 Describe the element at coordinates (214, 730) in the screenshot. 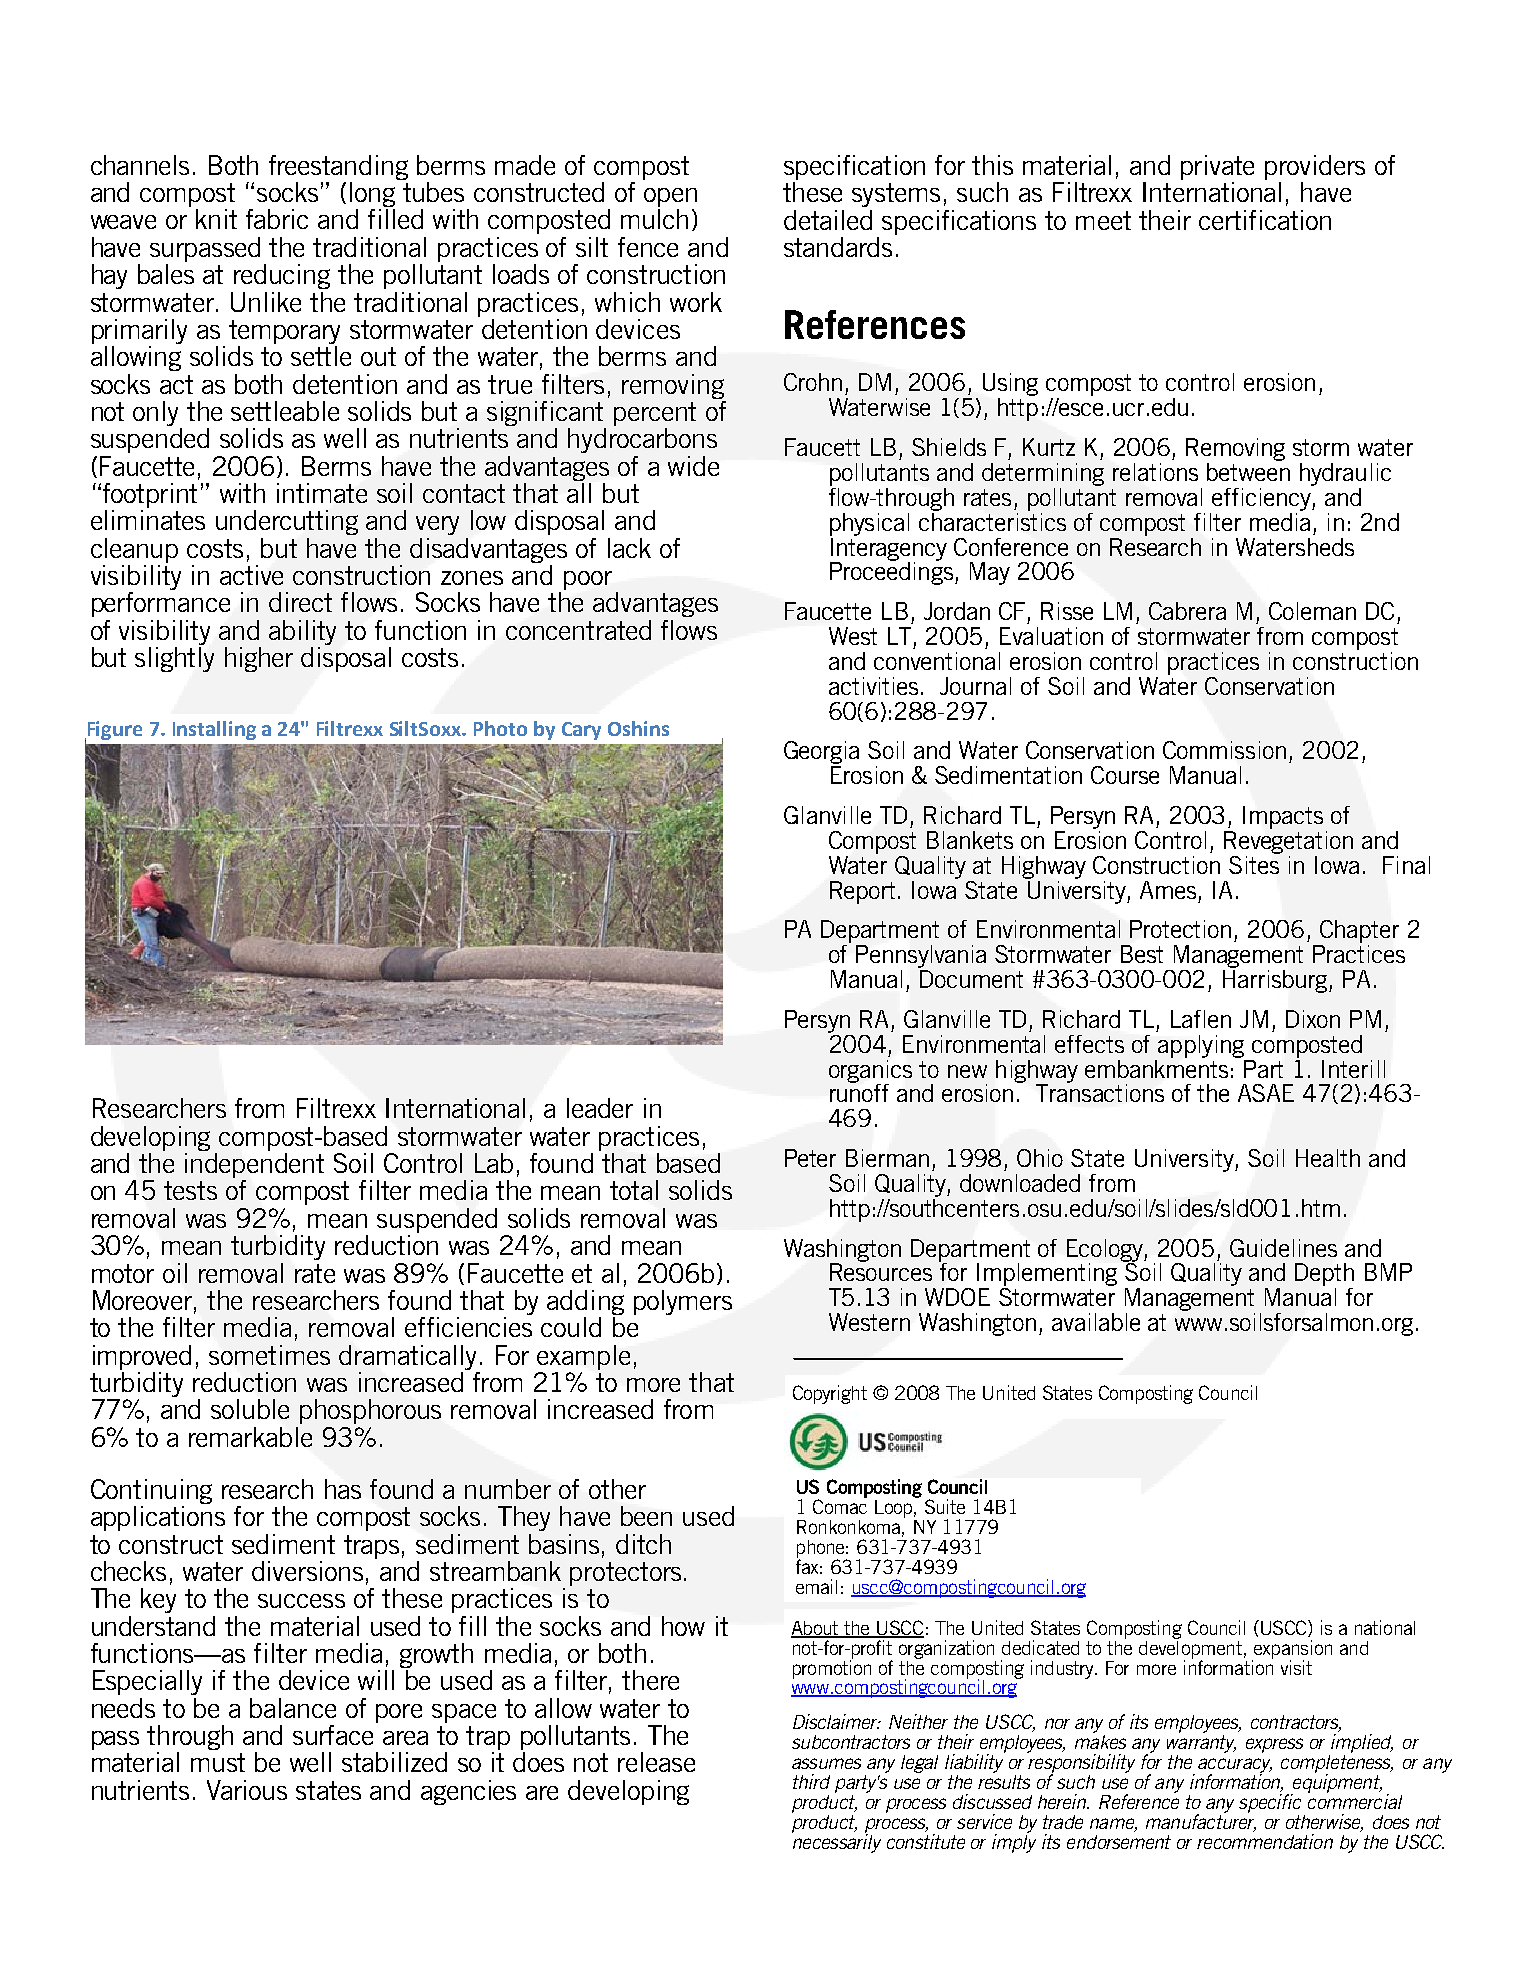

I see `Installing` at that location.
